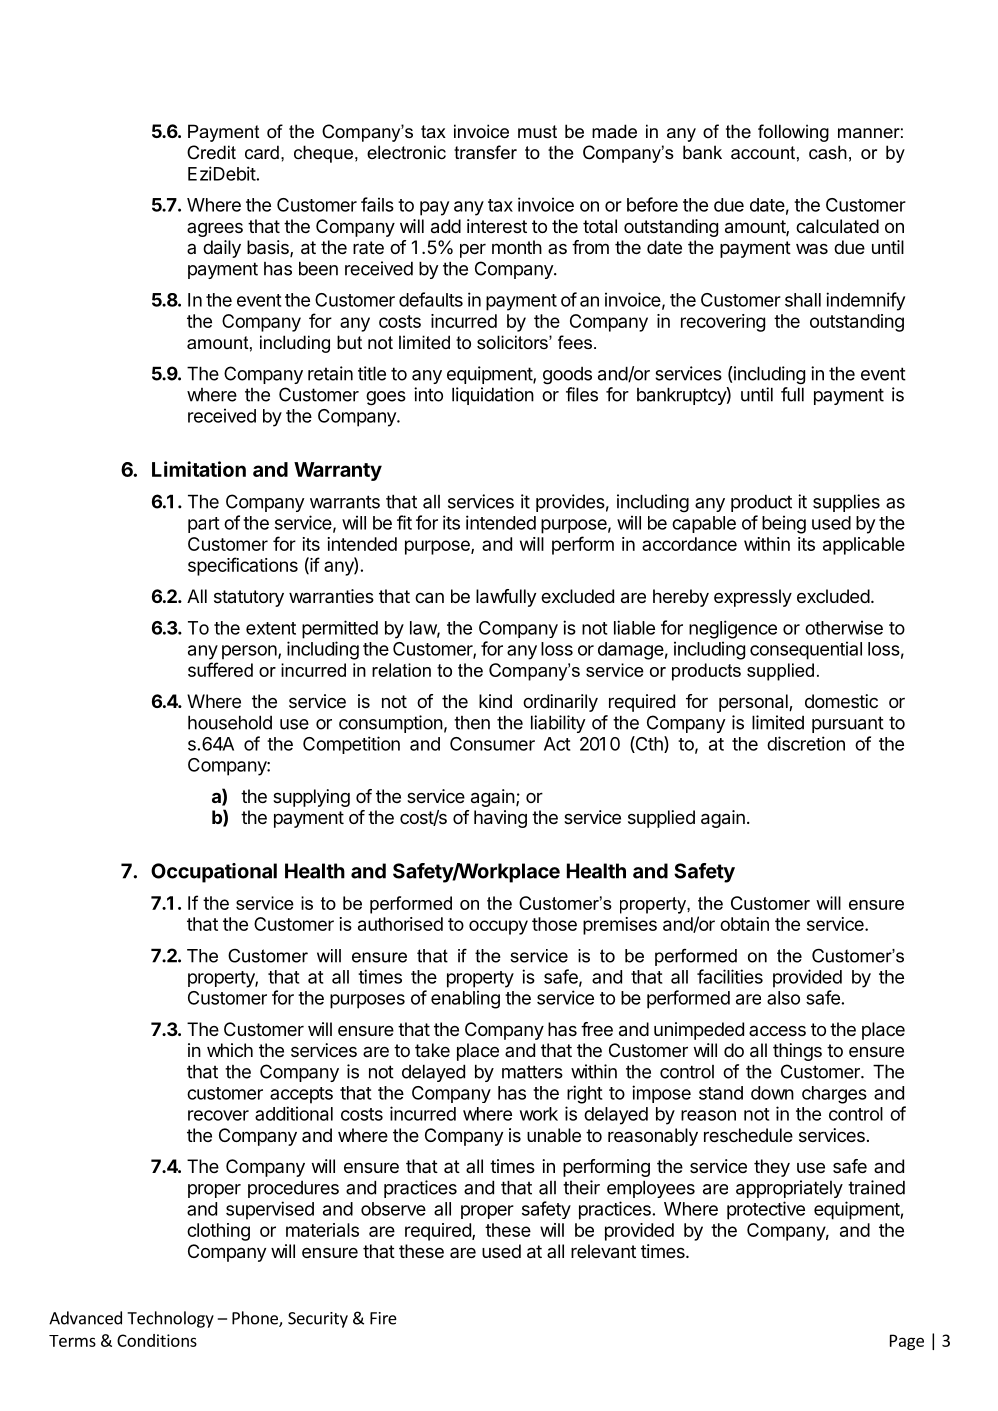 This page has height=1411, width=998. Describe the element at coordinates (498, 927) in the page. I see `occupy` at that location.
